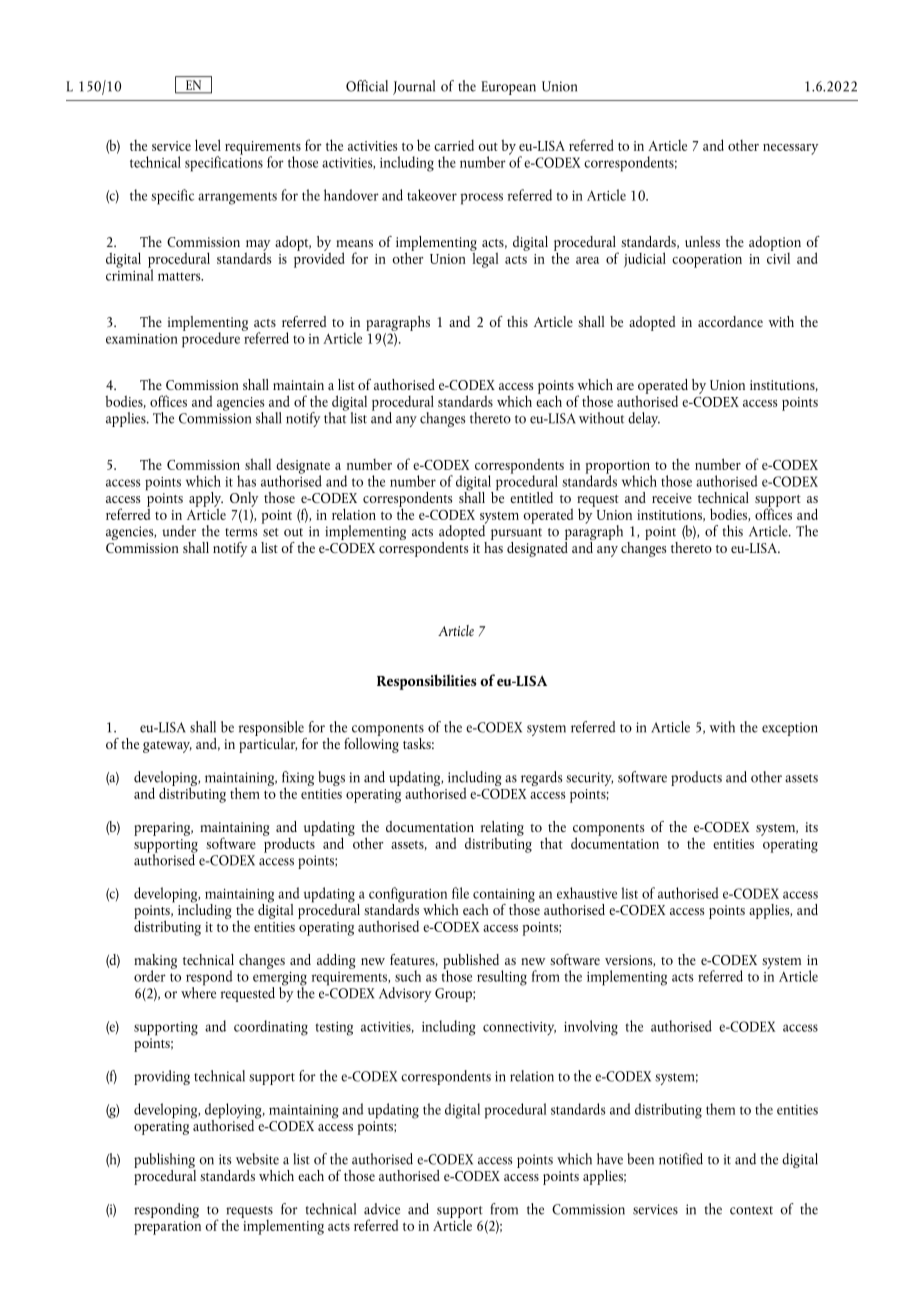  Describe the element at coordinates (790, 729) in the document. I see `exception` at that location.
